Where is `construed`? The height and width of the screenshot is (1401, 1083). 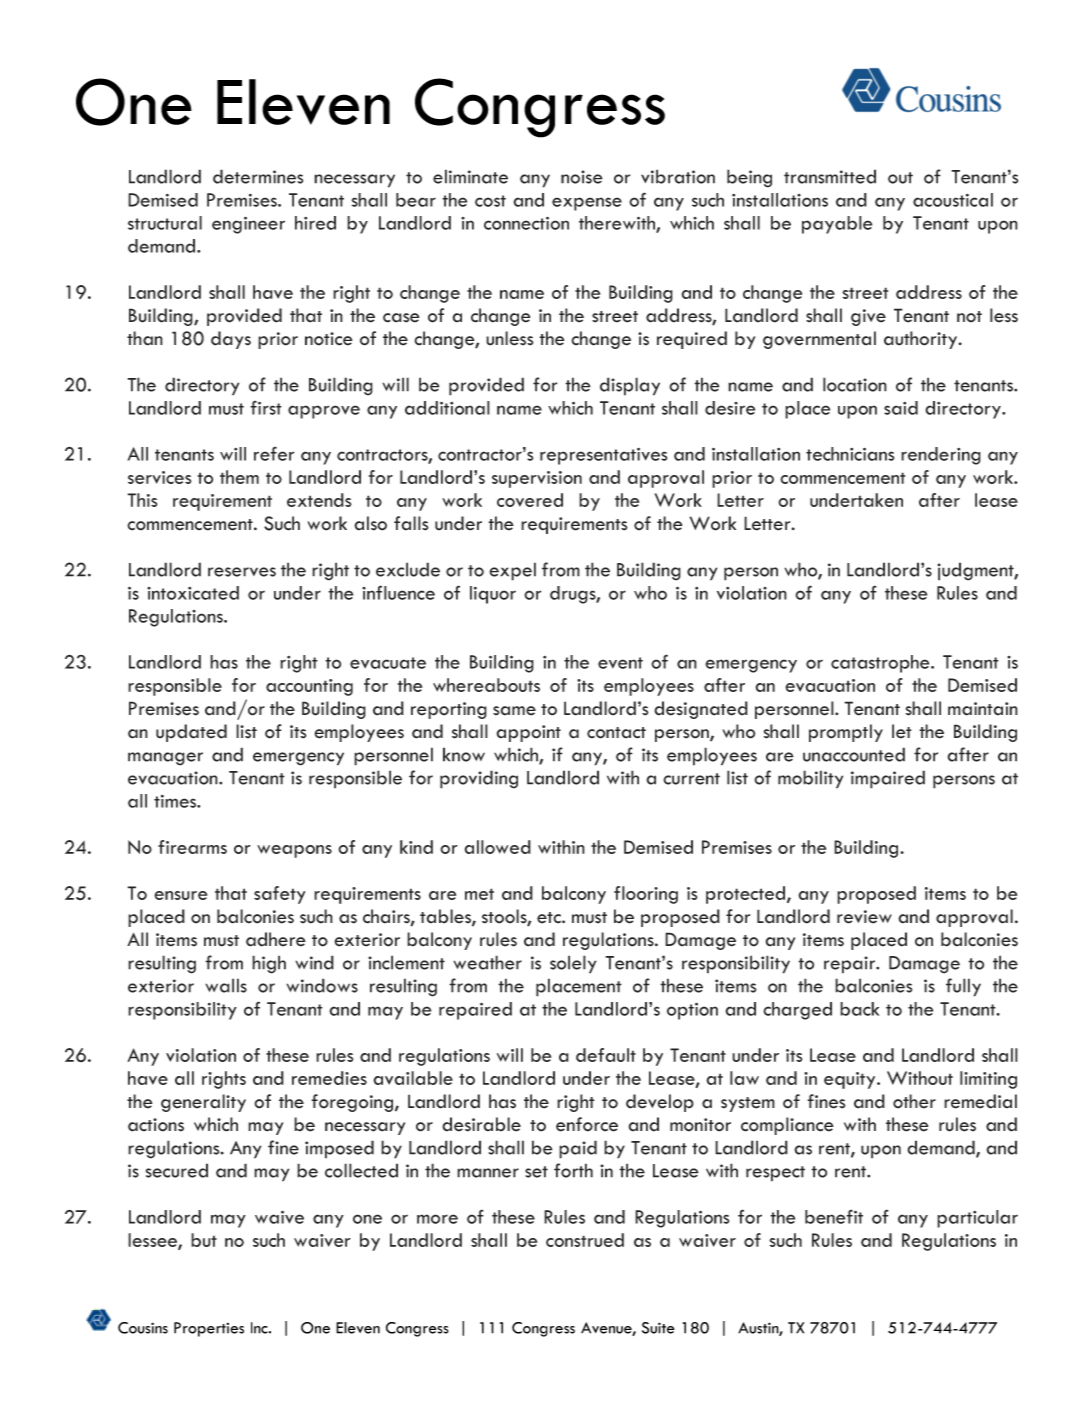
construed is located at coordinates (585, 1240).
